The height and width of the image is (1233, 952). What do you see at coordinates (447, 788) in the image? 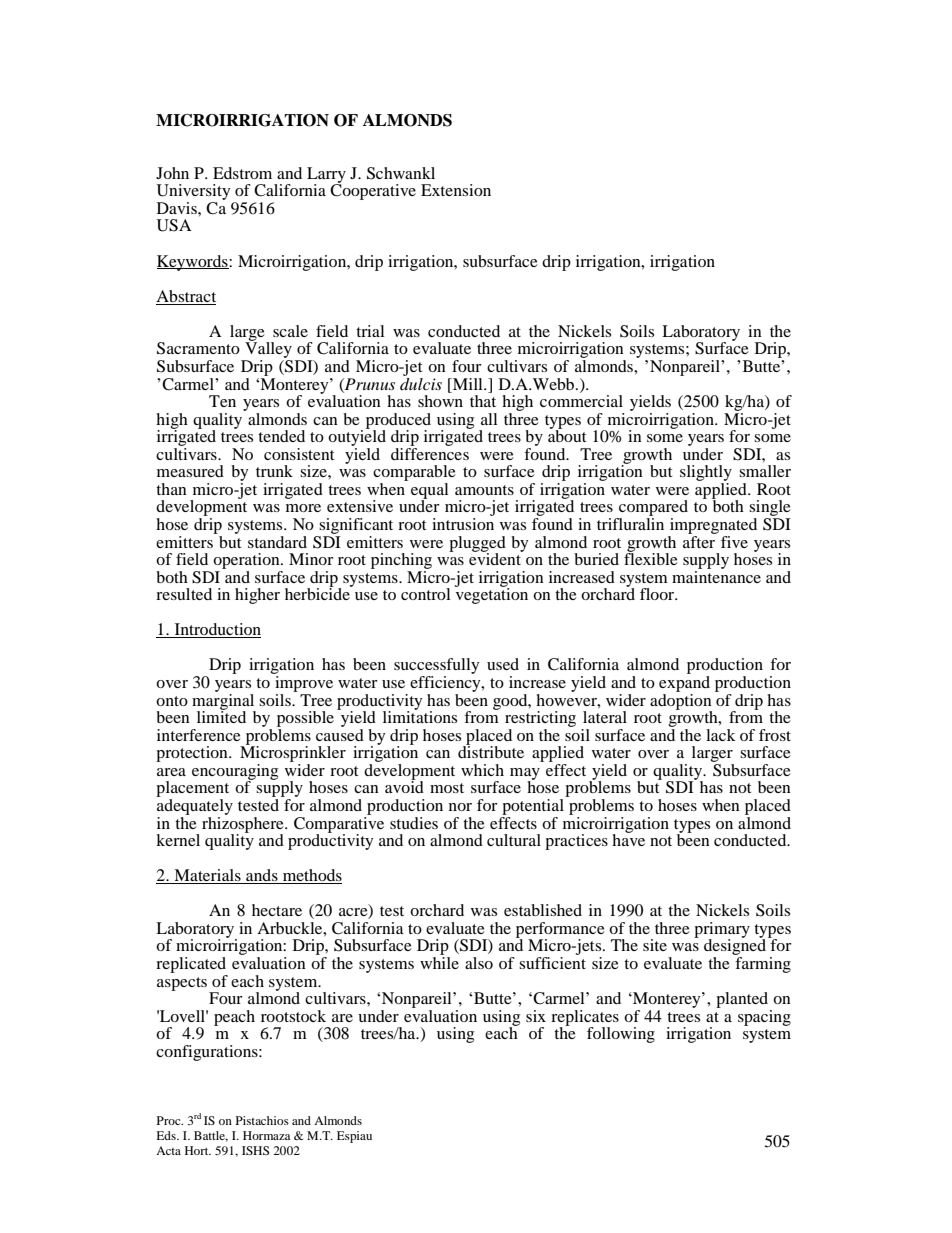
I see `most` at bounding box center [447, 788].
